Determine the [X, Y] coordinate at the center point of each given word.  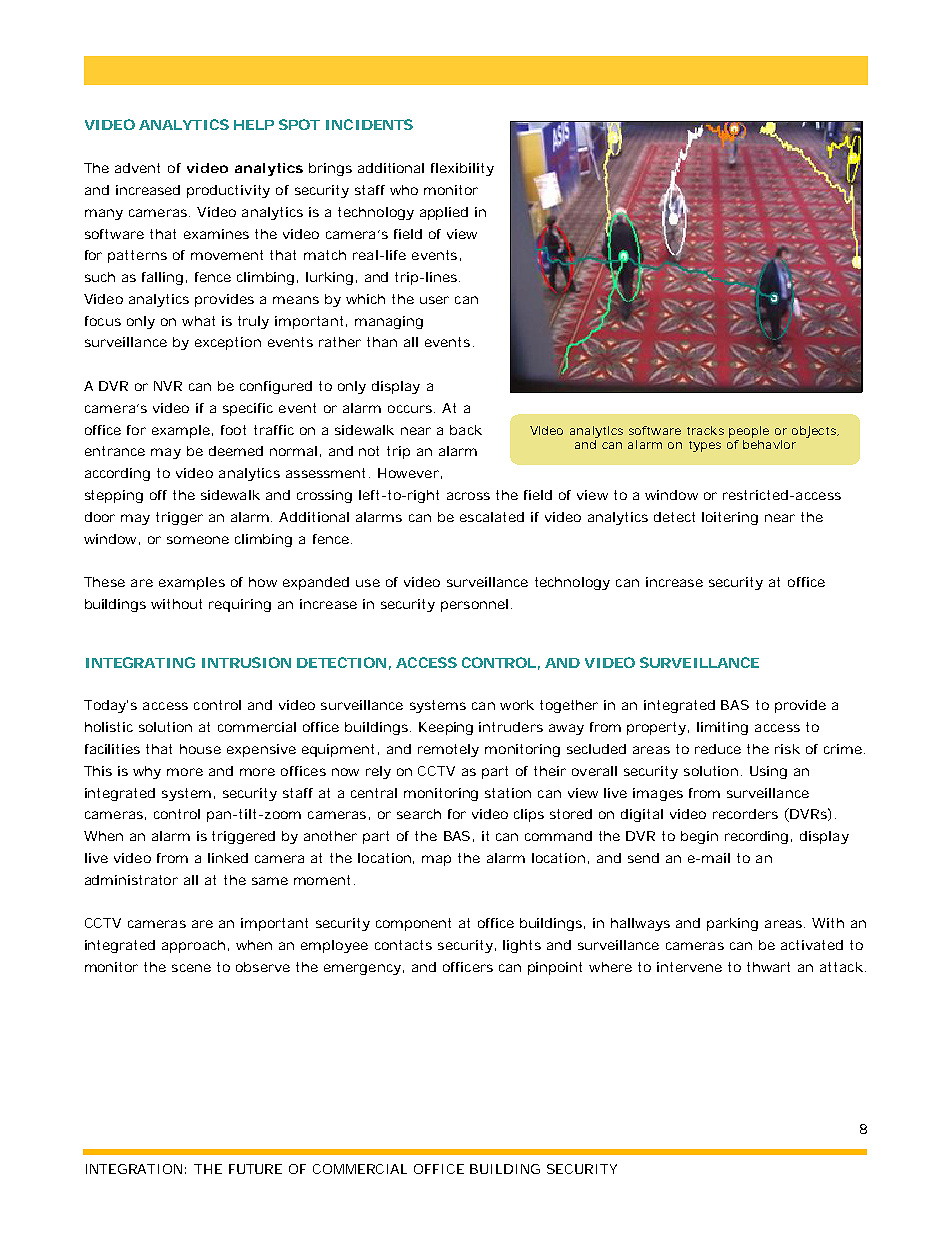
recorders [745, 814]
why [147, 772]
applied [444, 213]
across [468, 496]
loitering [730, 518]
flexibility [462, 169]
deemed [236, 451]
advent [137, 168]
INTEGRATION [134, 1169]
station [508, 793]
